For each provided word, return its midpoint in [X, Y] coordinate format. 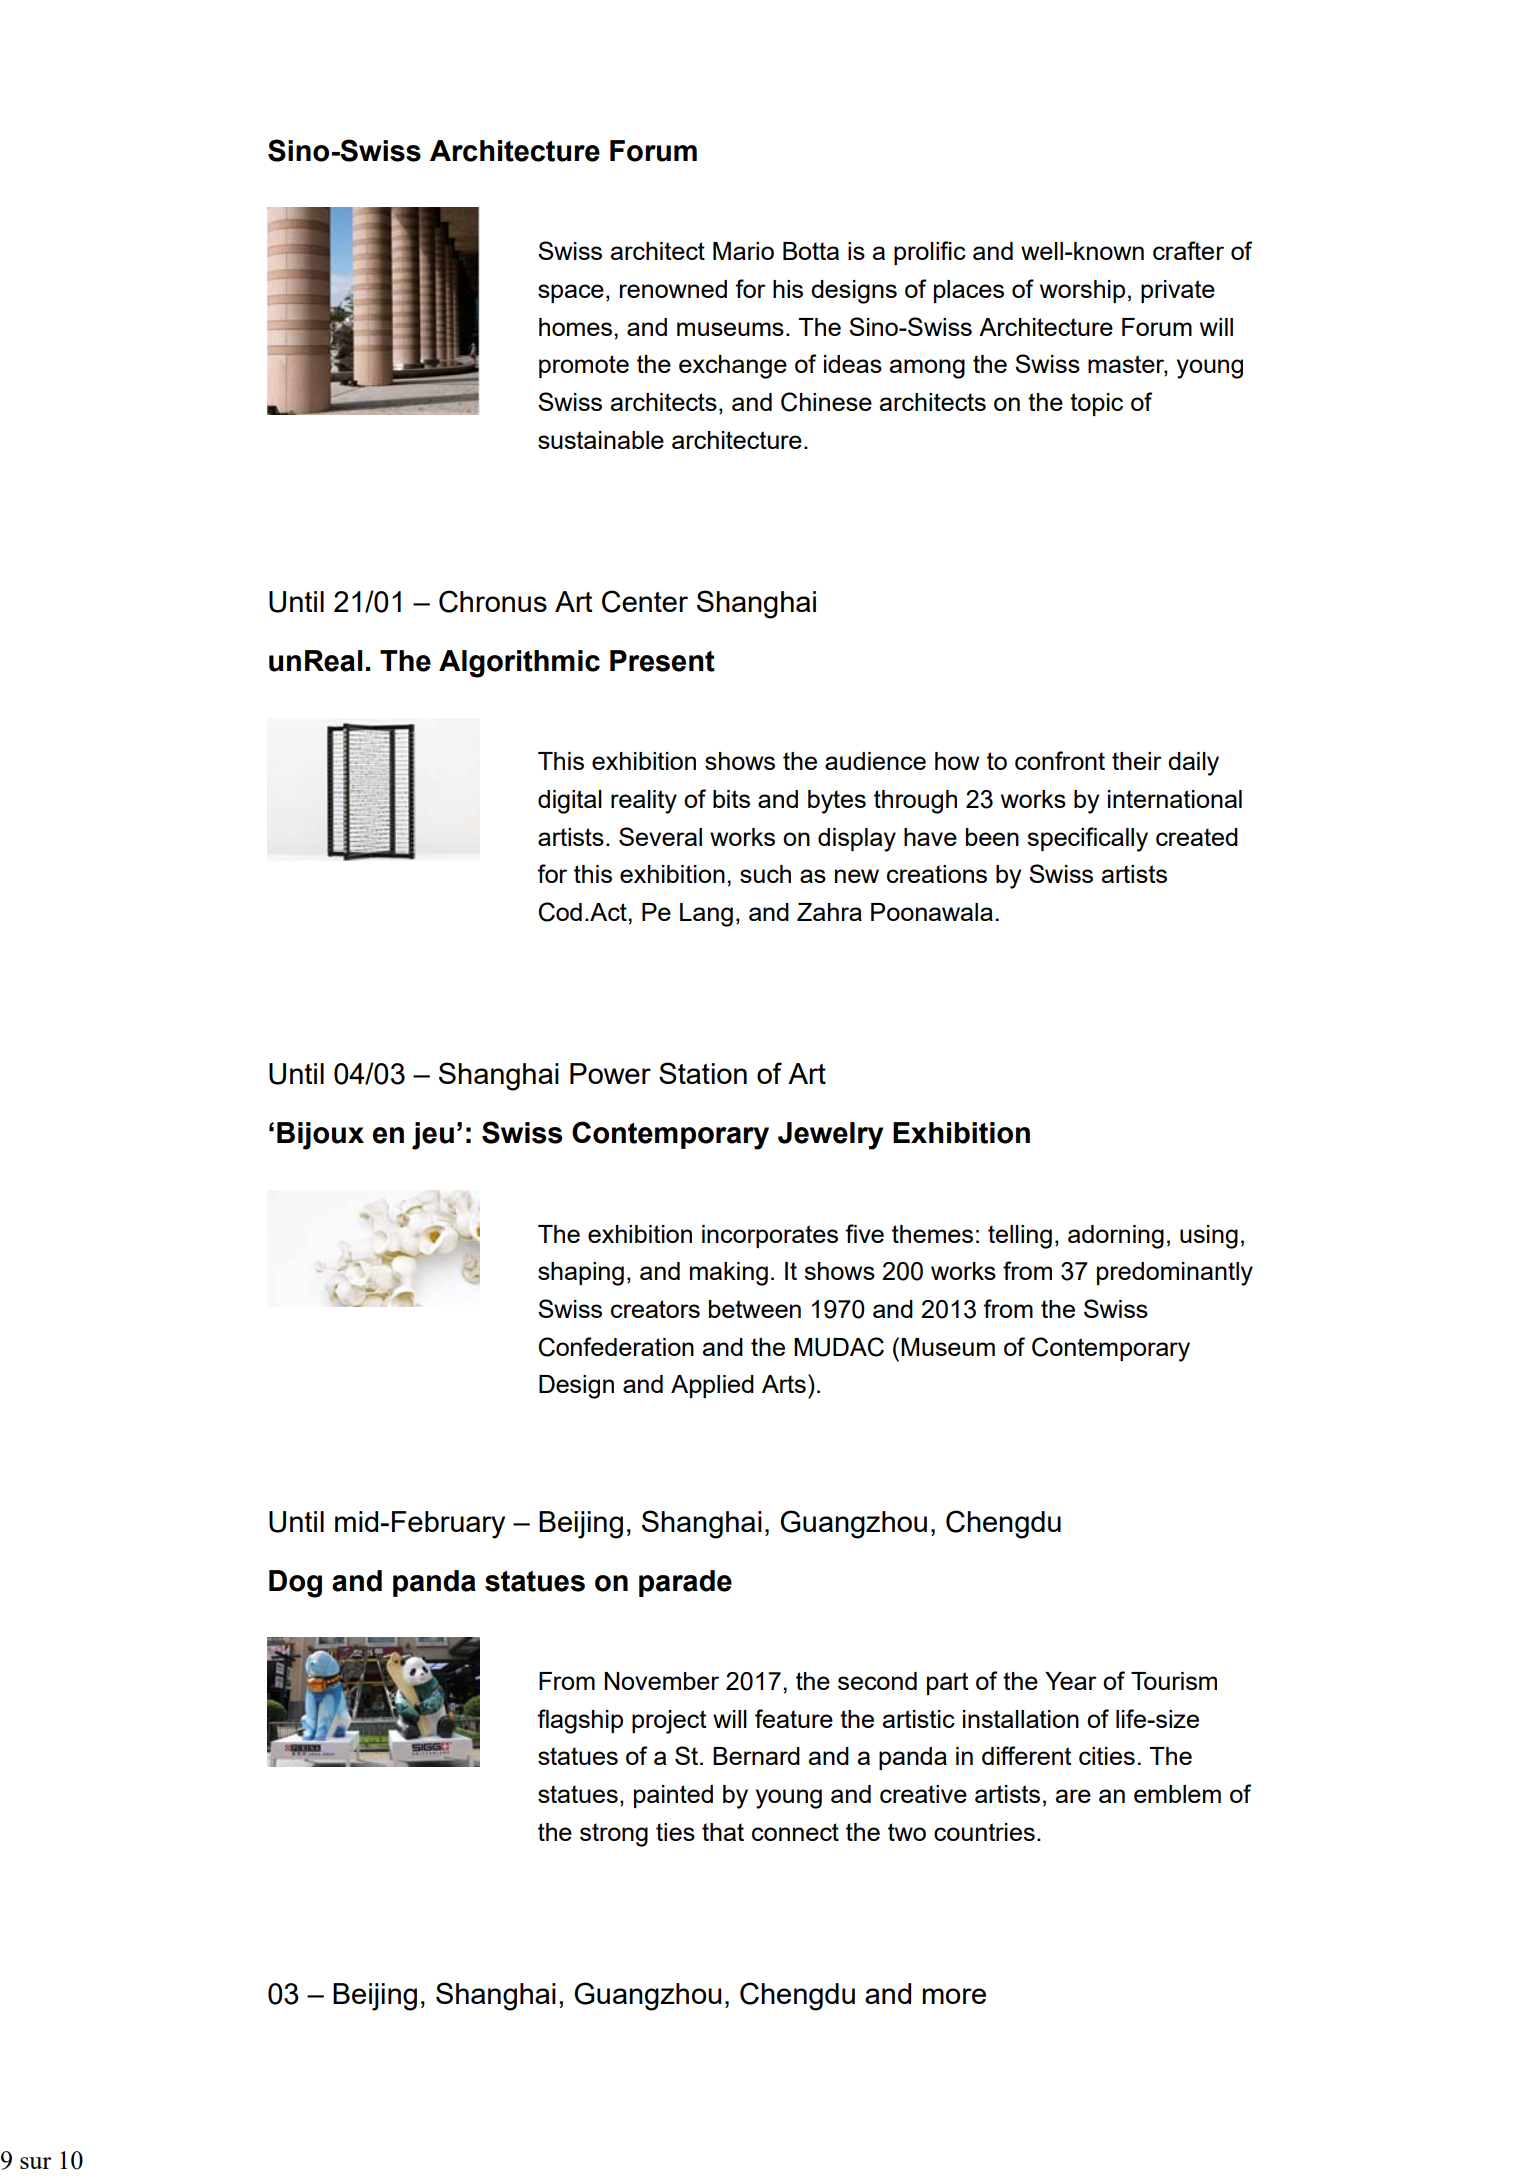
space [571, 293]
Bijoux [320, 1136]
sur [36, 2163]
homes [575, 327]
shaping [581, 1274]
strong [614, 1835]
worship [1082, 291]
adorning [1116, 1237]
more [954, 1996]
